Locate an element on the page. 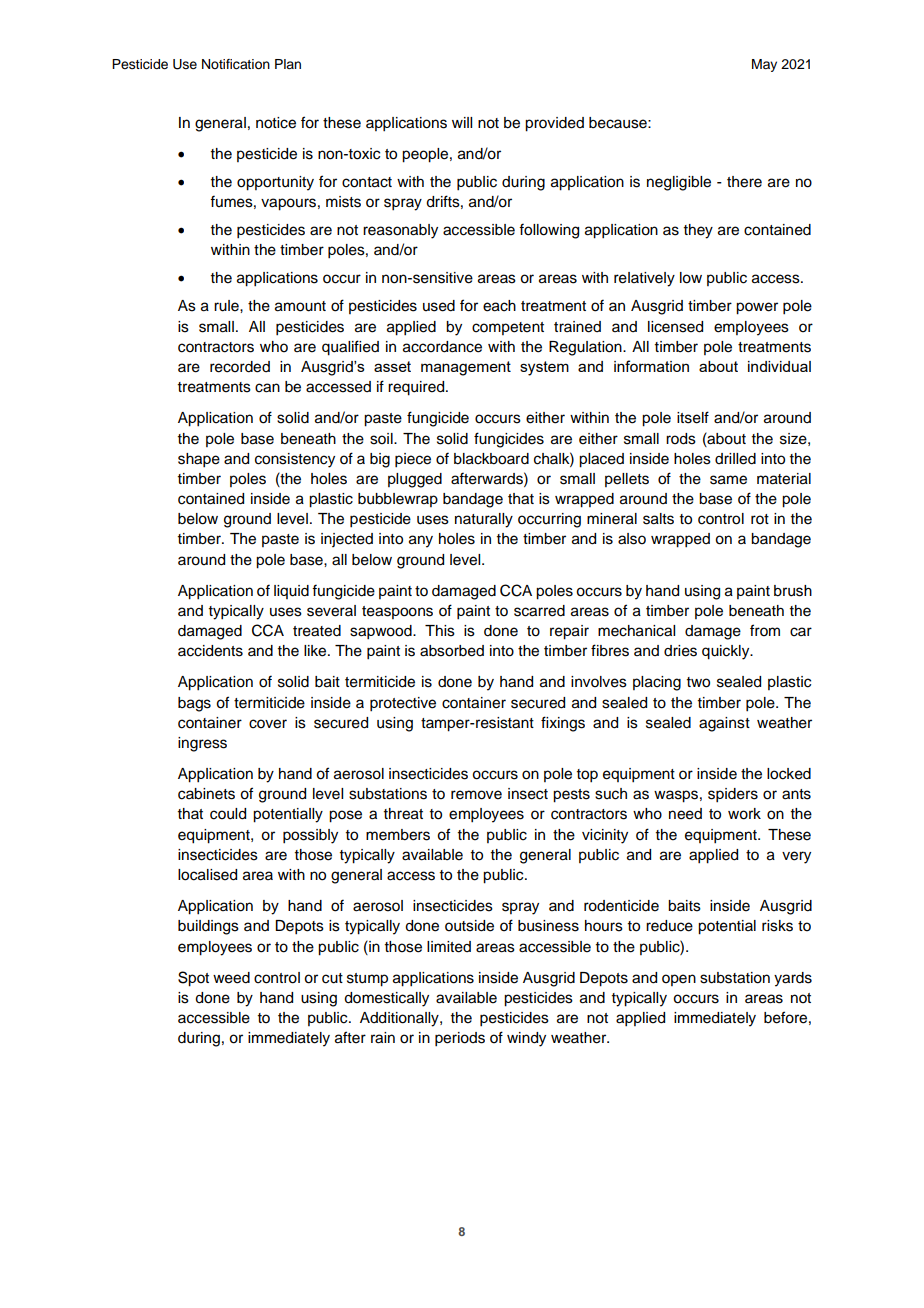 This image has height=1308, width=924. against is located at coordinates (724, 724).
